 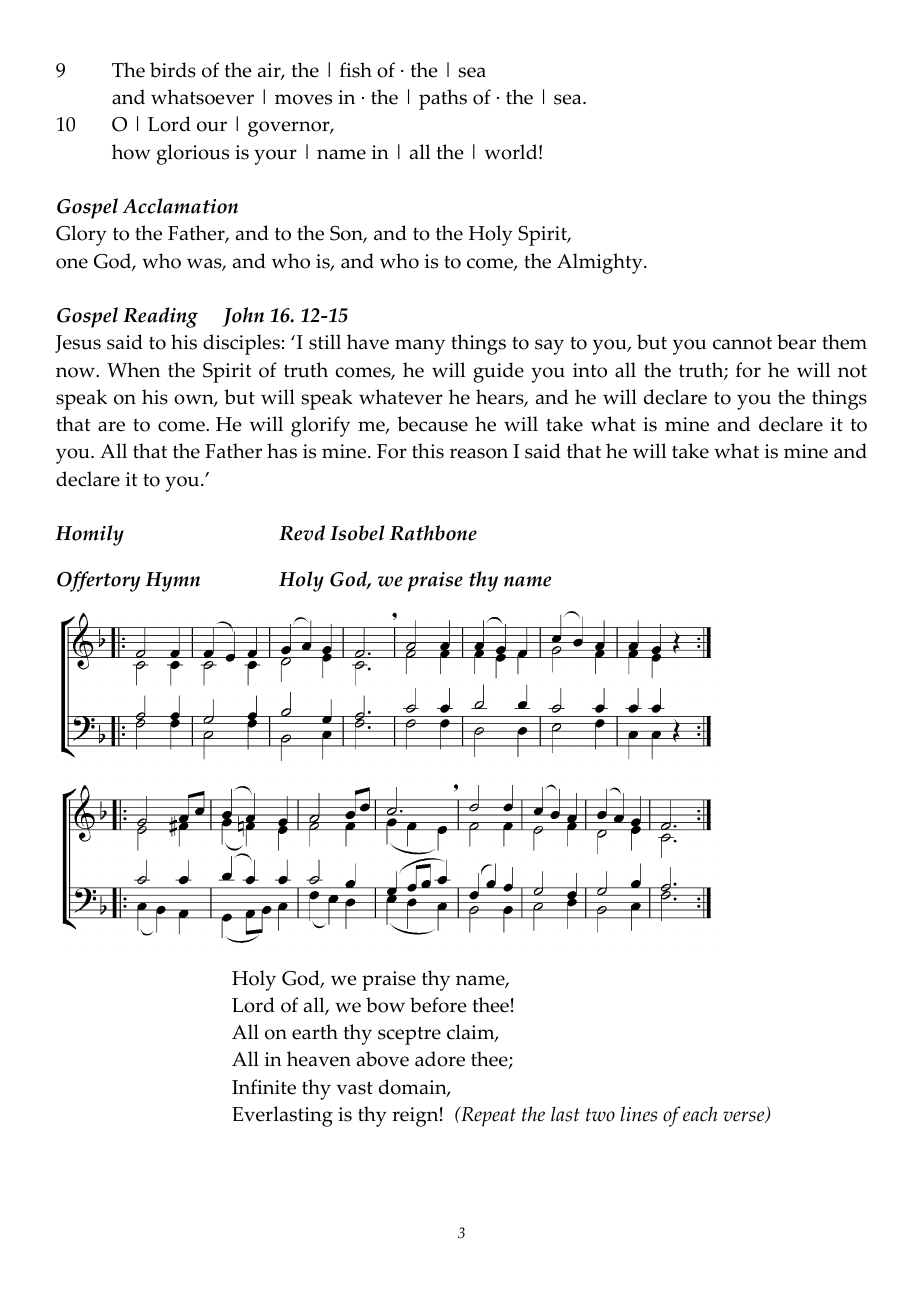 I want to click on birds, so click(x=173, y=70).
